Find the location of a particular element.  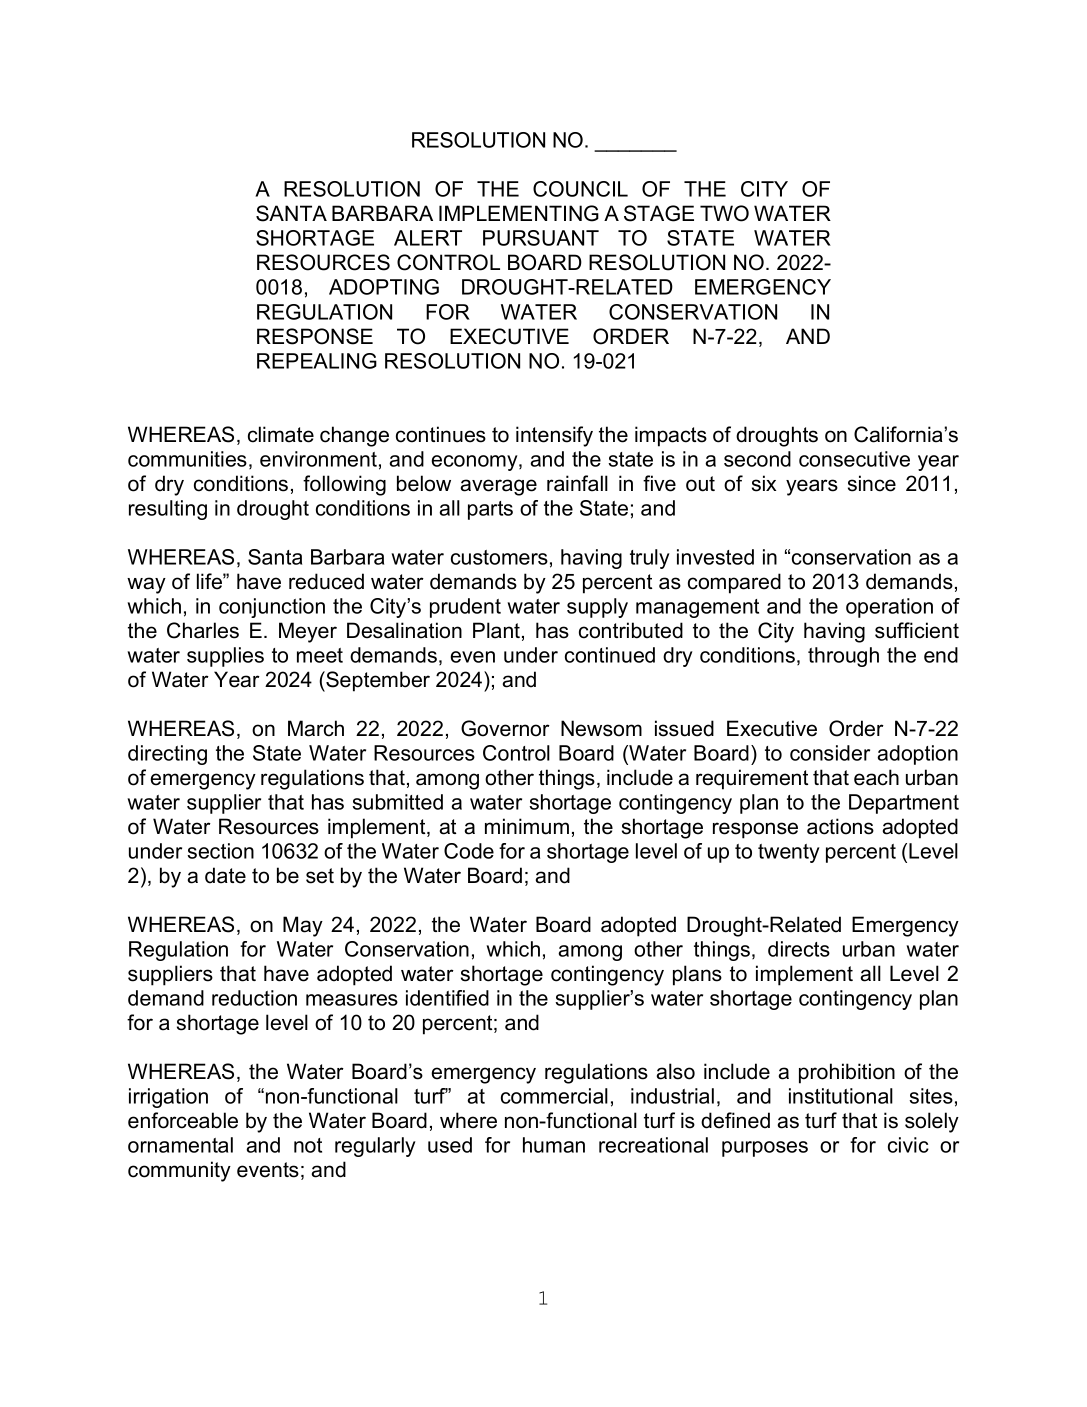

reduction is located at coordinates (254, 998).
